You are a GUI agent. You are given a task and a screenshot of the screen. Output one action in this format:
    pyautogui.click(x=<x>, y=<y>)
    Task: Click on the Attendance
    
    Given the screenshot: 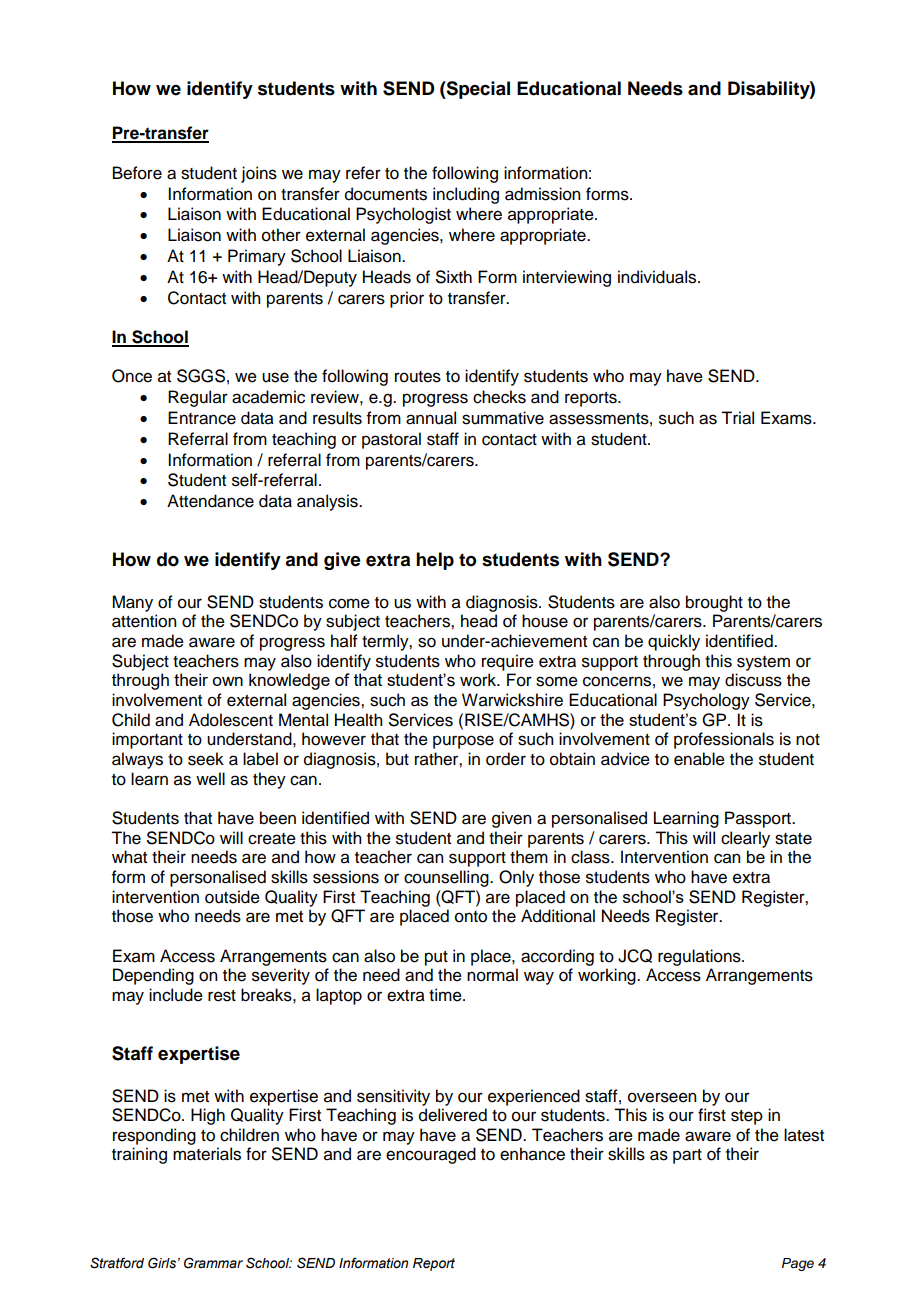 What is the action you would take?
    pyautogui.click(x=210, y=501)
